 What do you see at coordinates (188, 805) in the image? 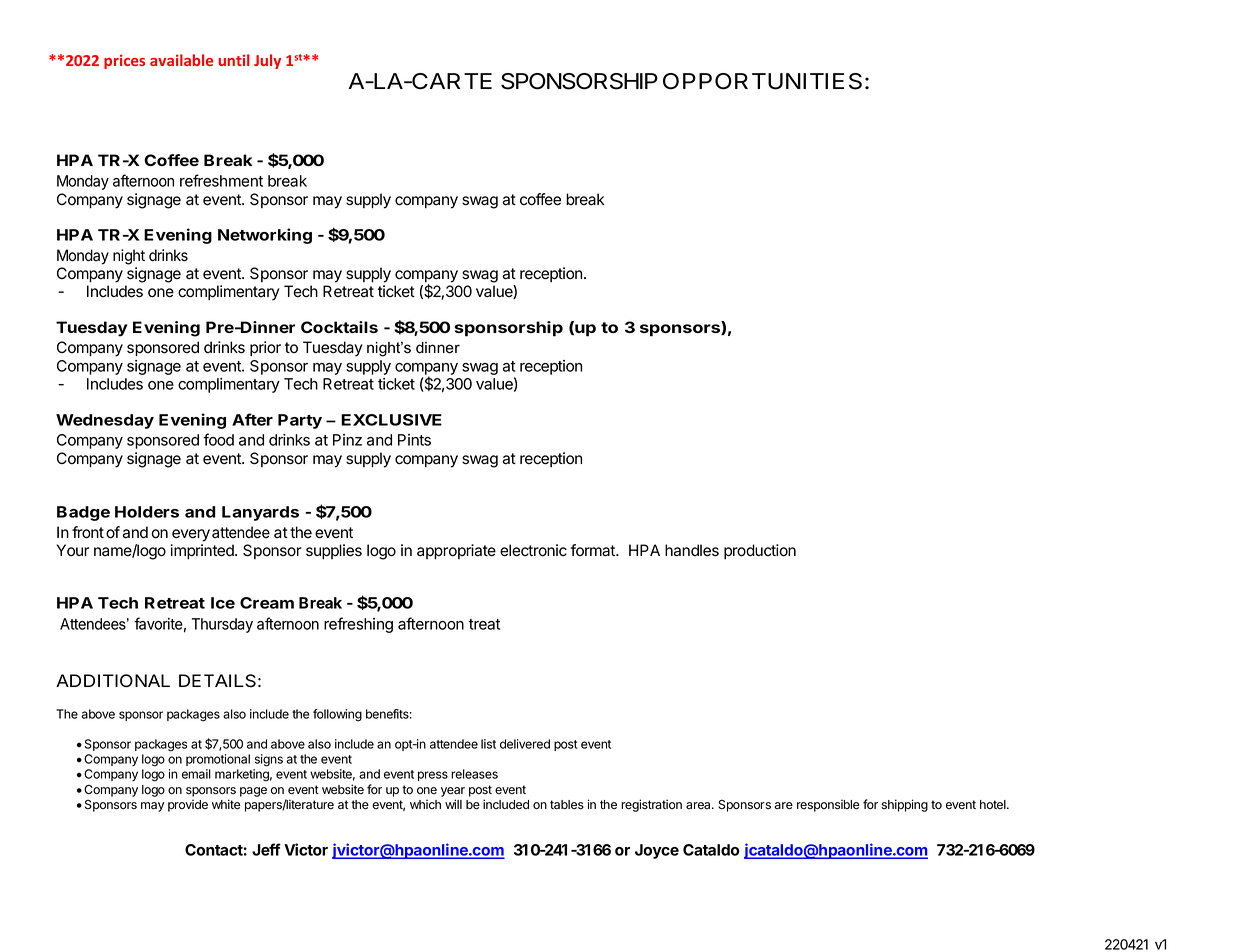
I see `provide` at bounding box center [188, 805].
